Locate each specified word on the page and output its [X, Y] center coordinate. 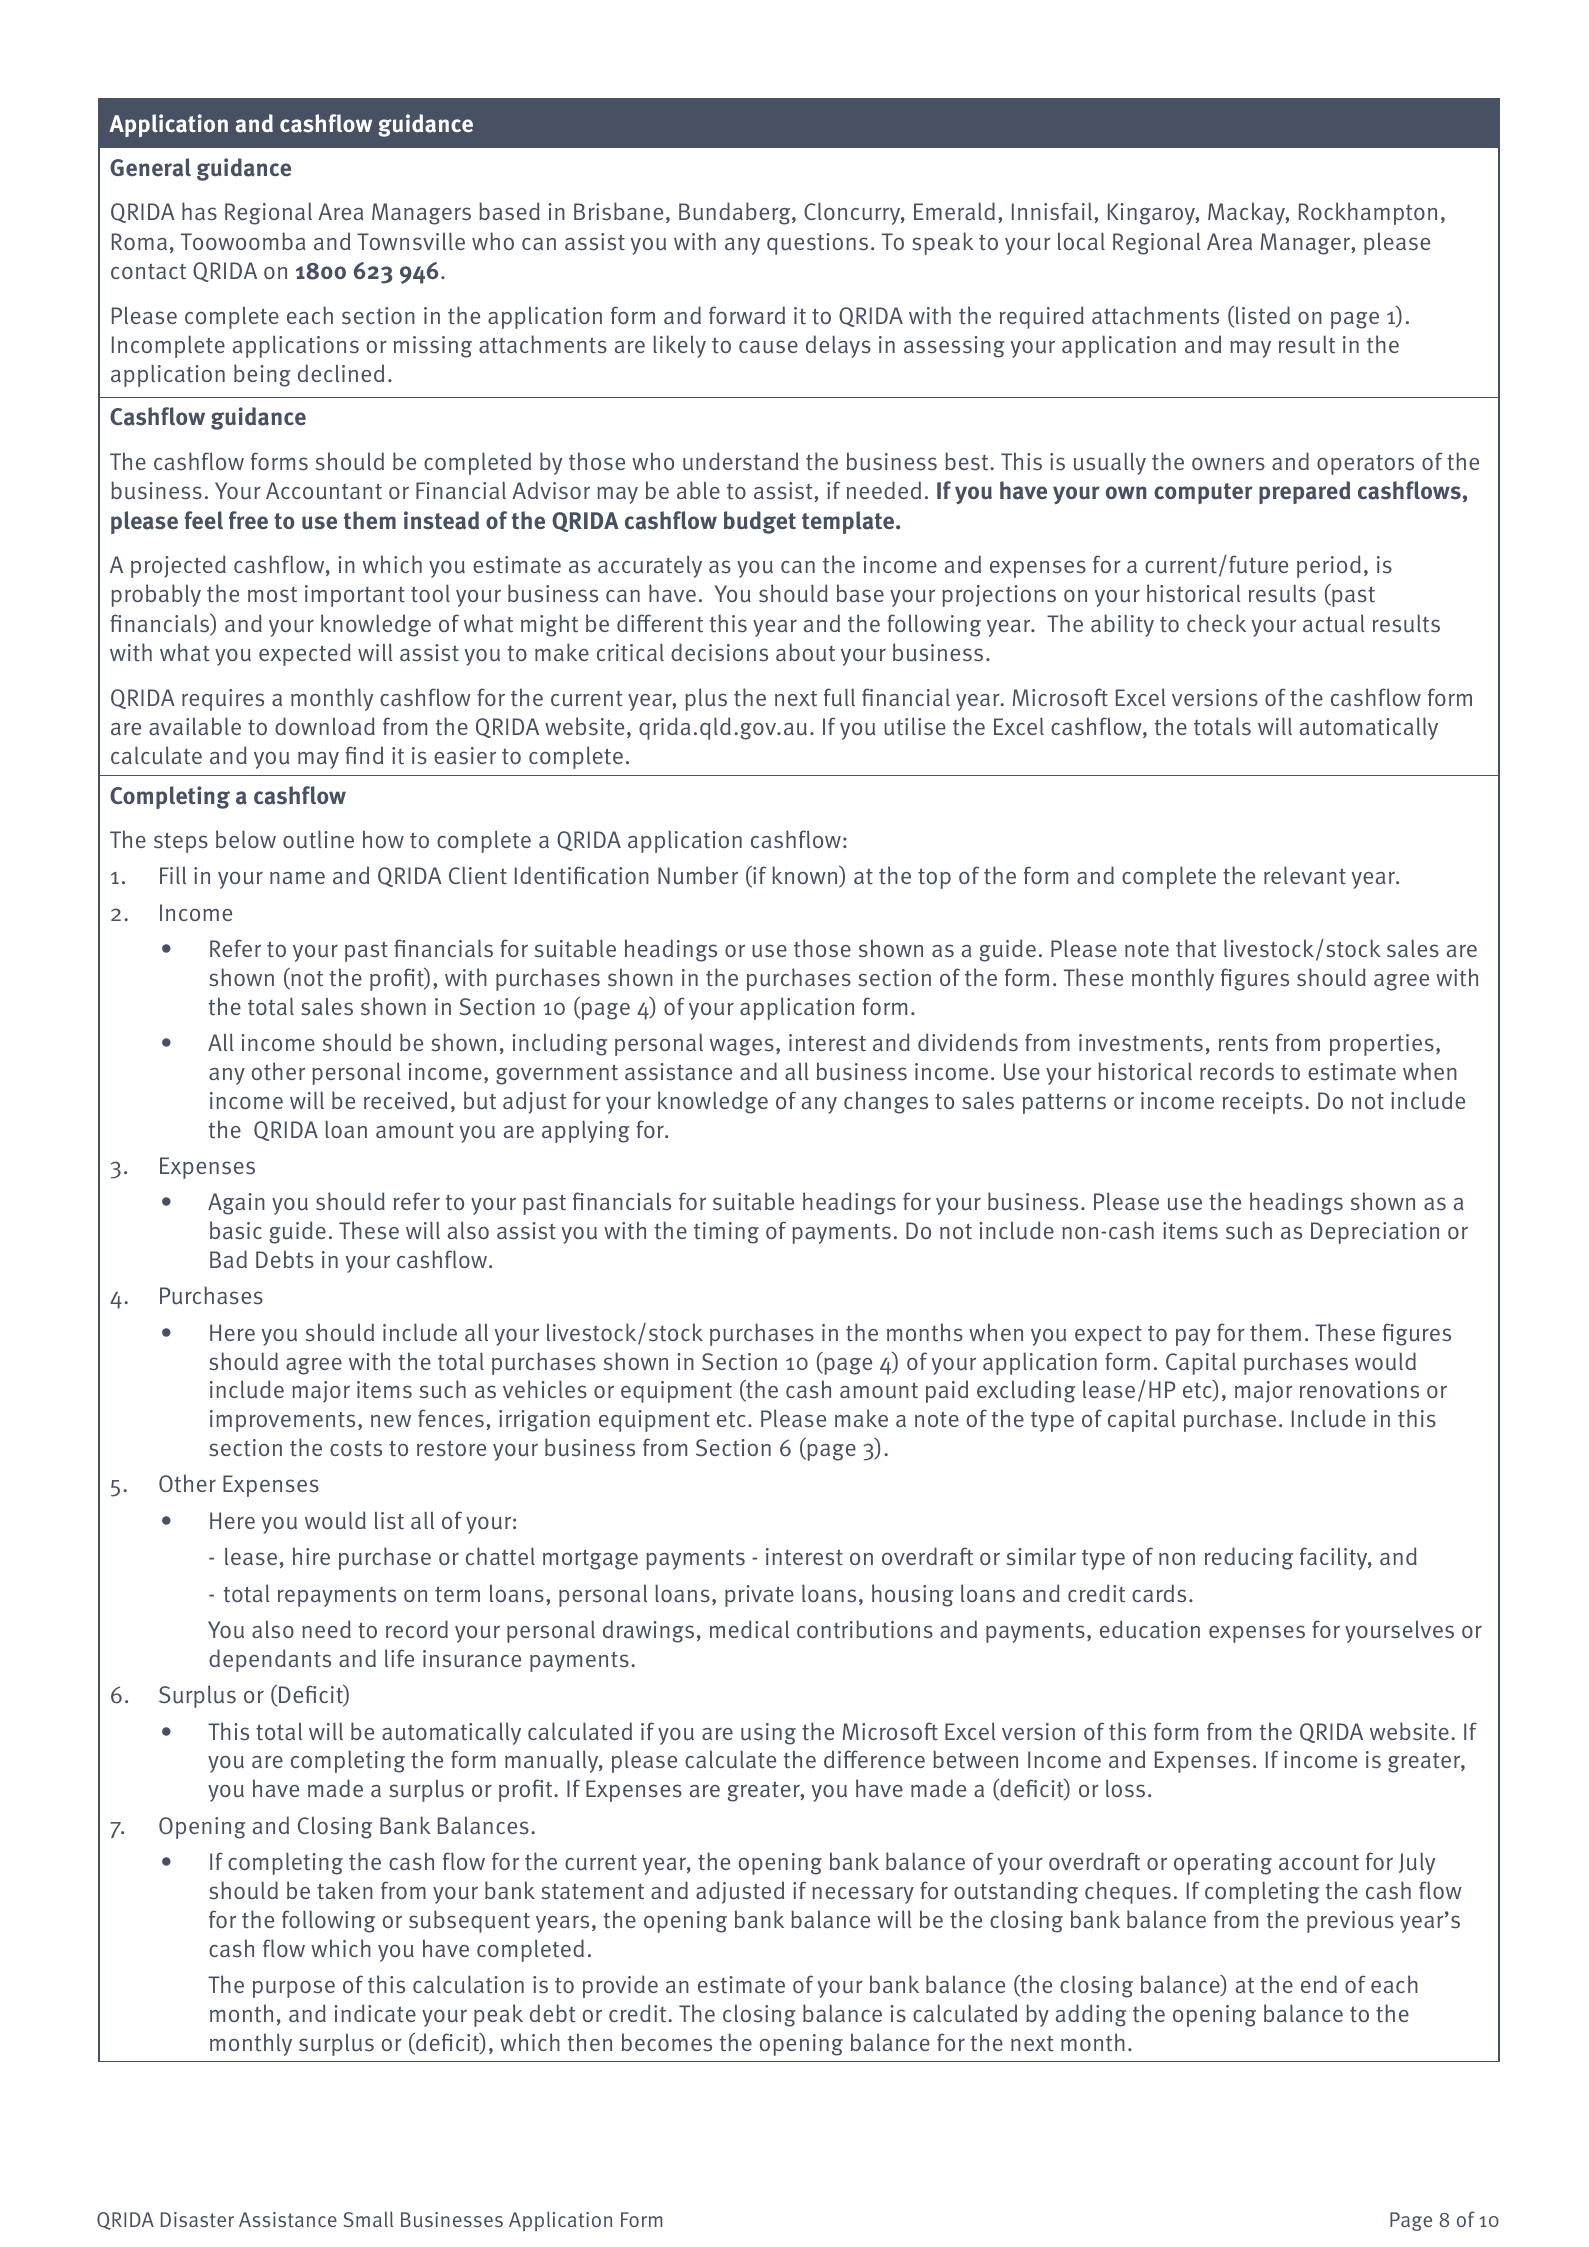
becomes [667, 2042]
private [759, 1596]
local [1081, 241]
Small [368, 2219]
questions [817, 244]
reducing [1249, 1558]
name [297, 878]
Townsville [411, 241]
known [806, 876]
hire [311, 1556]
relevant [1305, 875]
